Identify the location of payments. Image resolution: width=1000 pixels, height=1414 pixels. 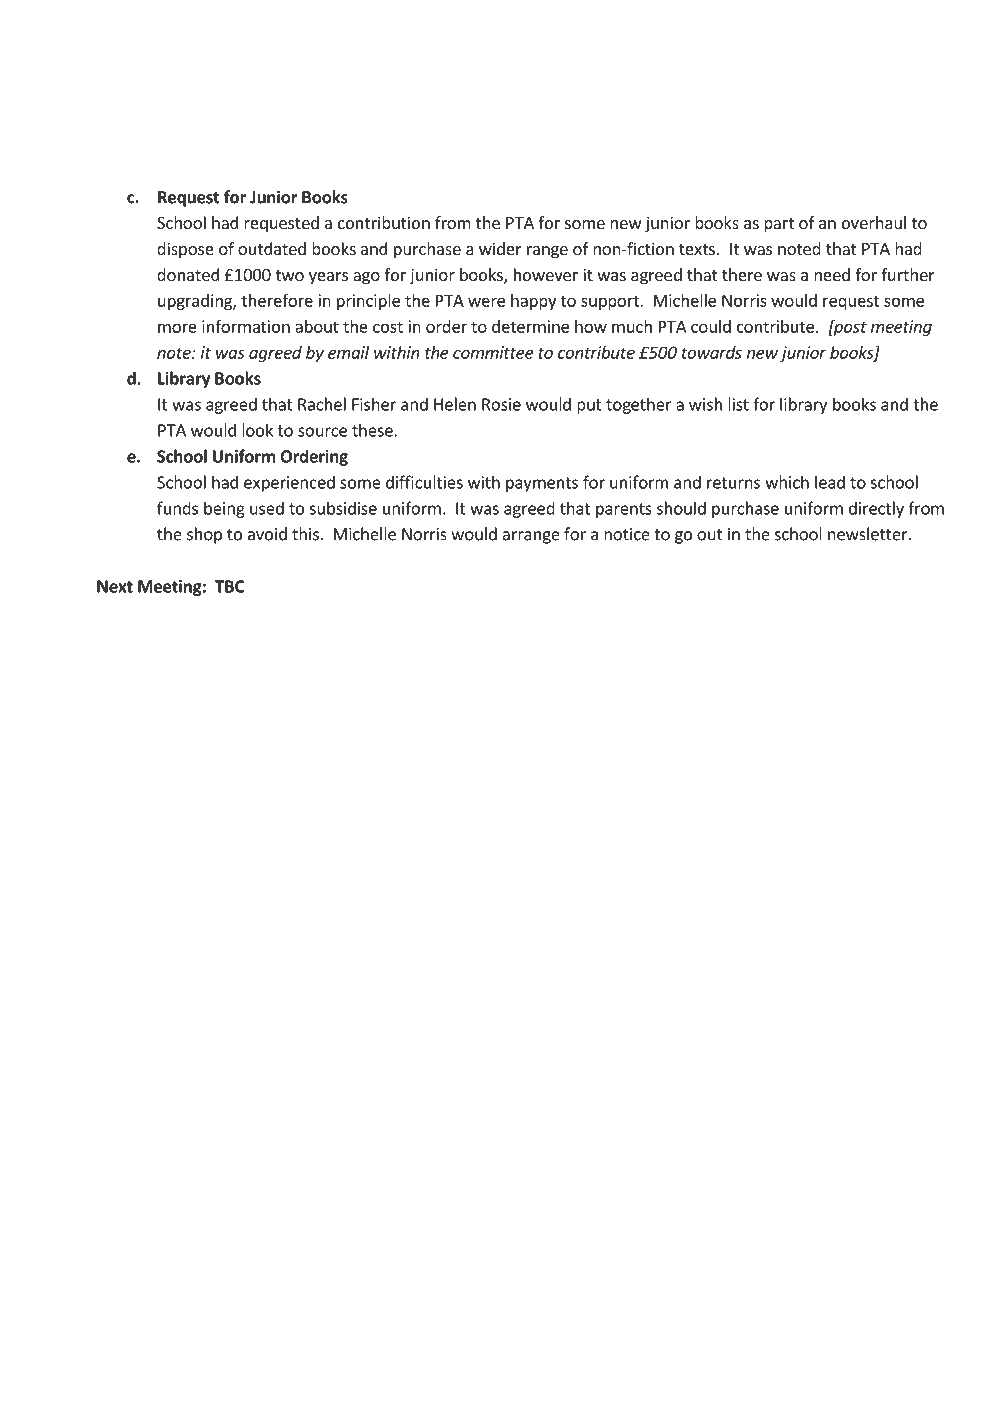
(542, 484).
